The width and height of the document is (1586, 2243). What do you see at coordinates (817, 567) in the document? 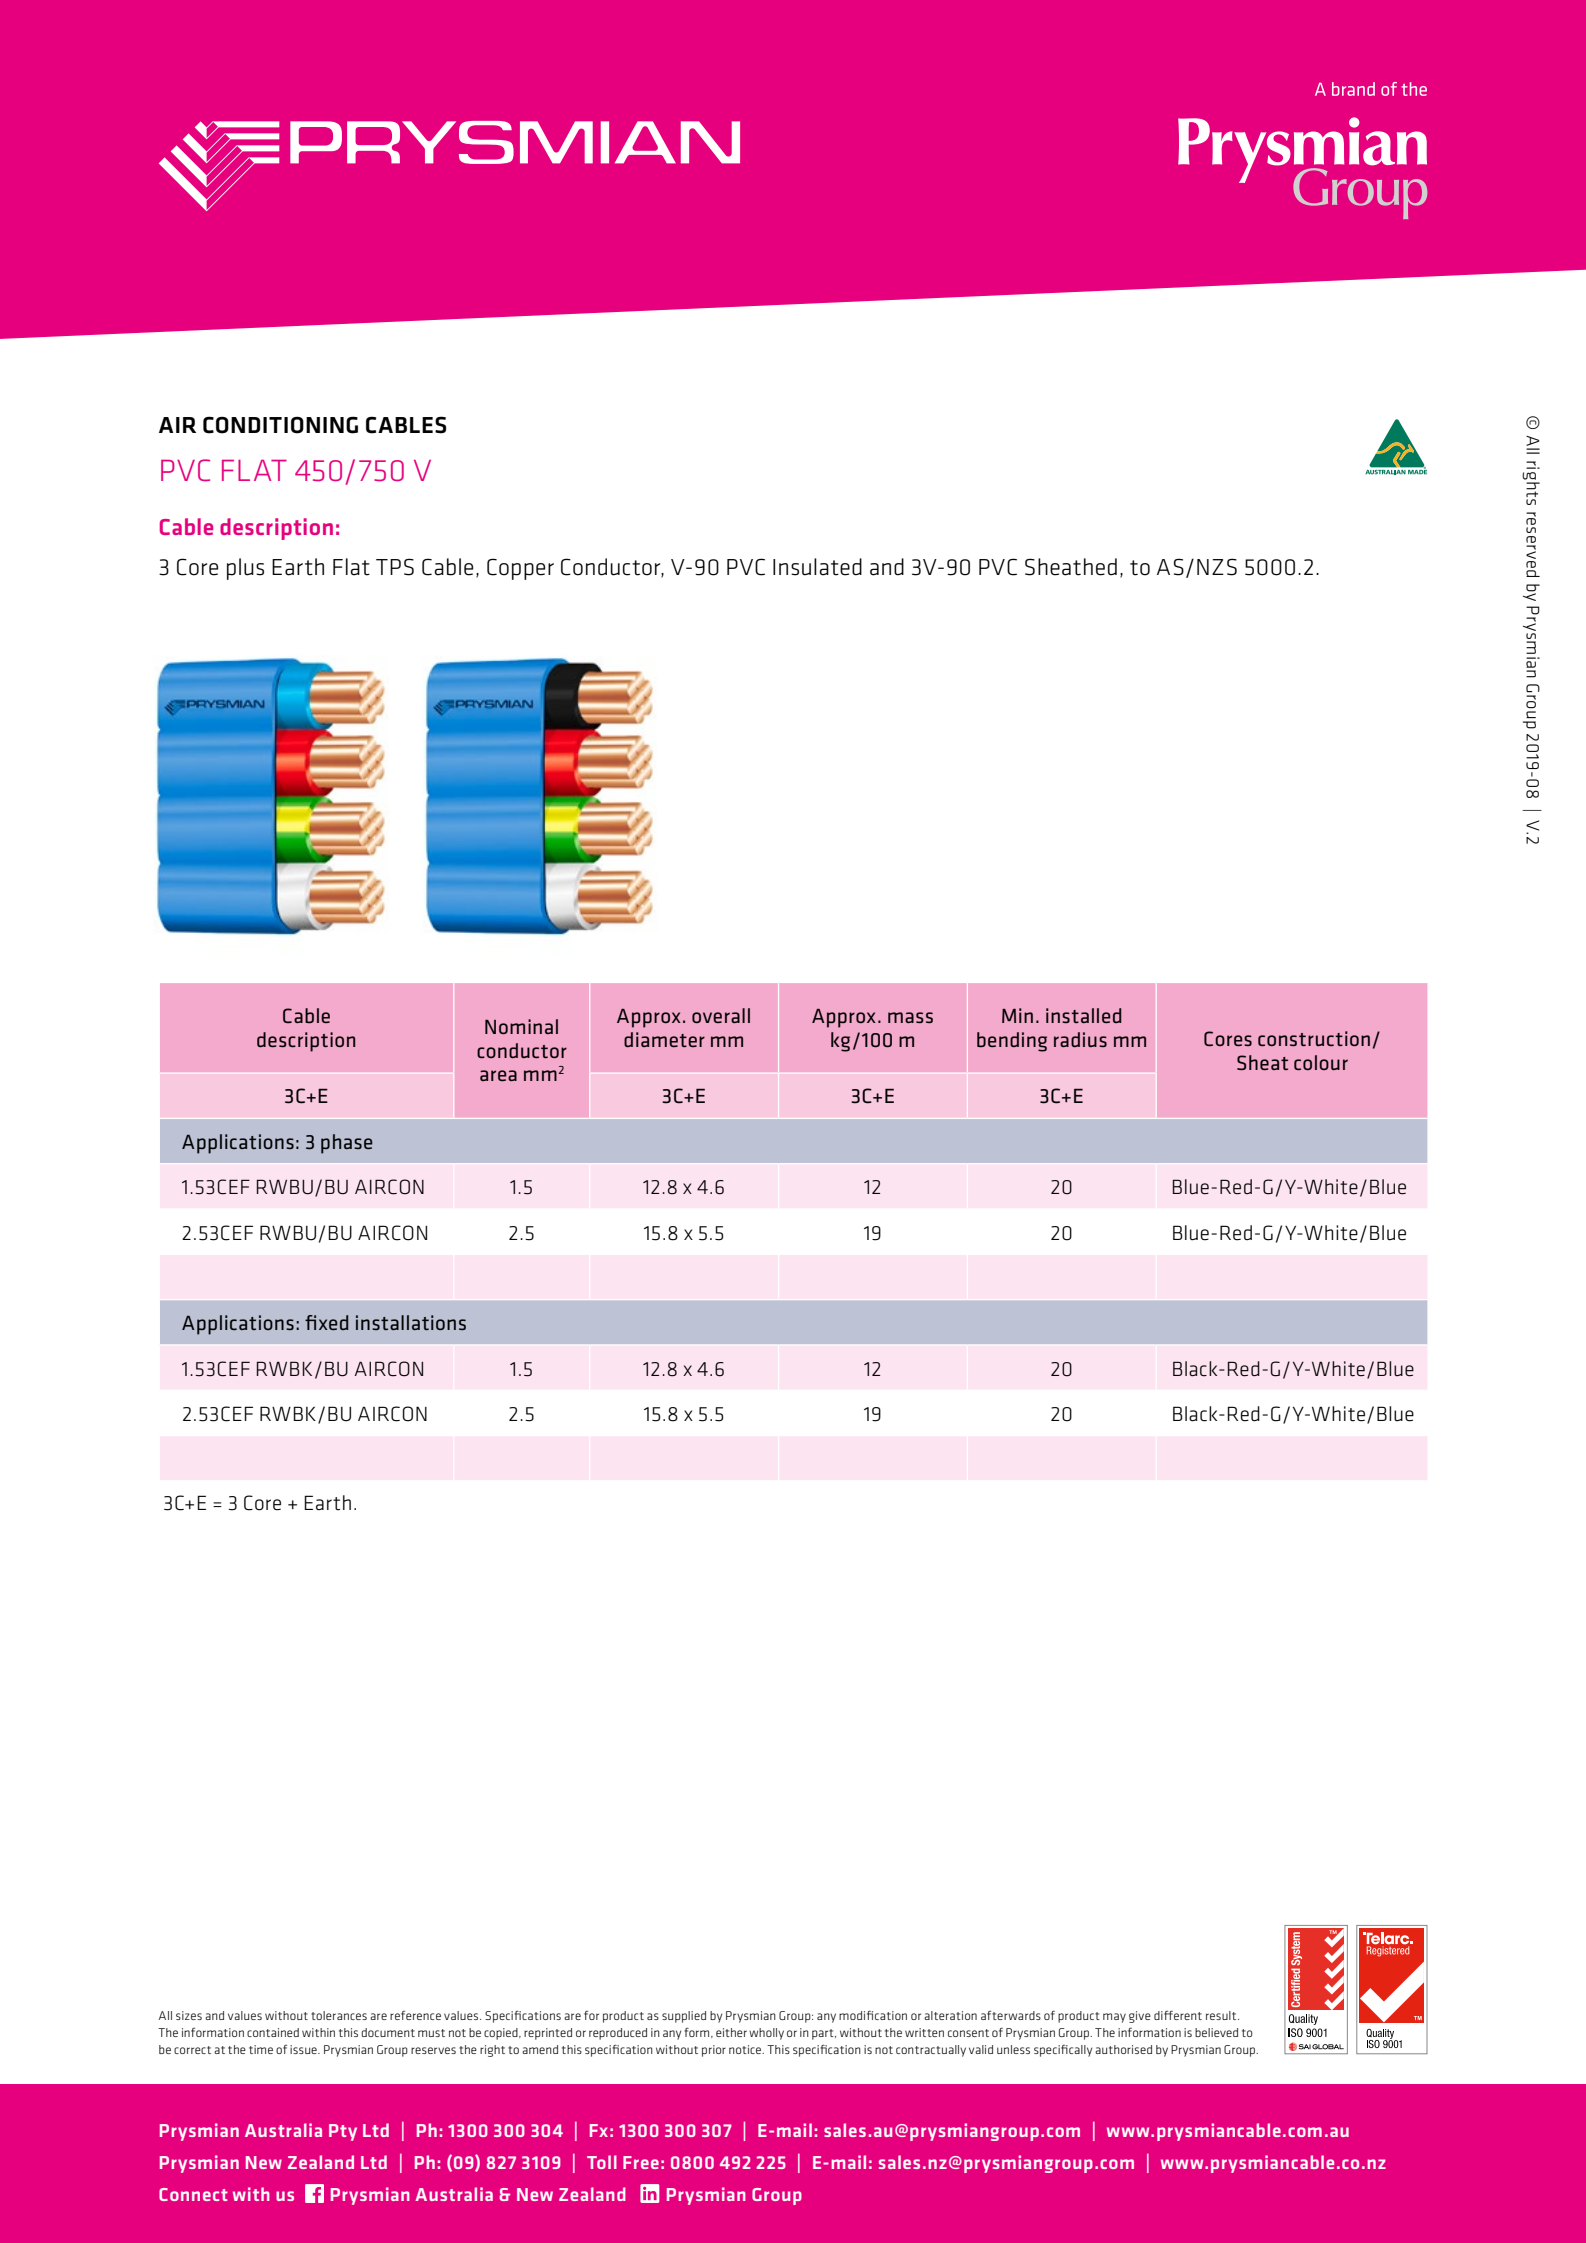
I see `Insulated` at bounding box center [817, 567].
